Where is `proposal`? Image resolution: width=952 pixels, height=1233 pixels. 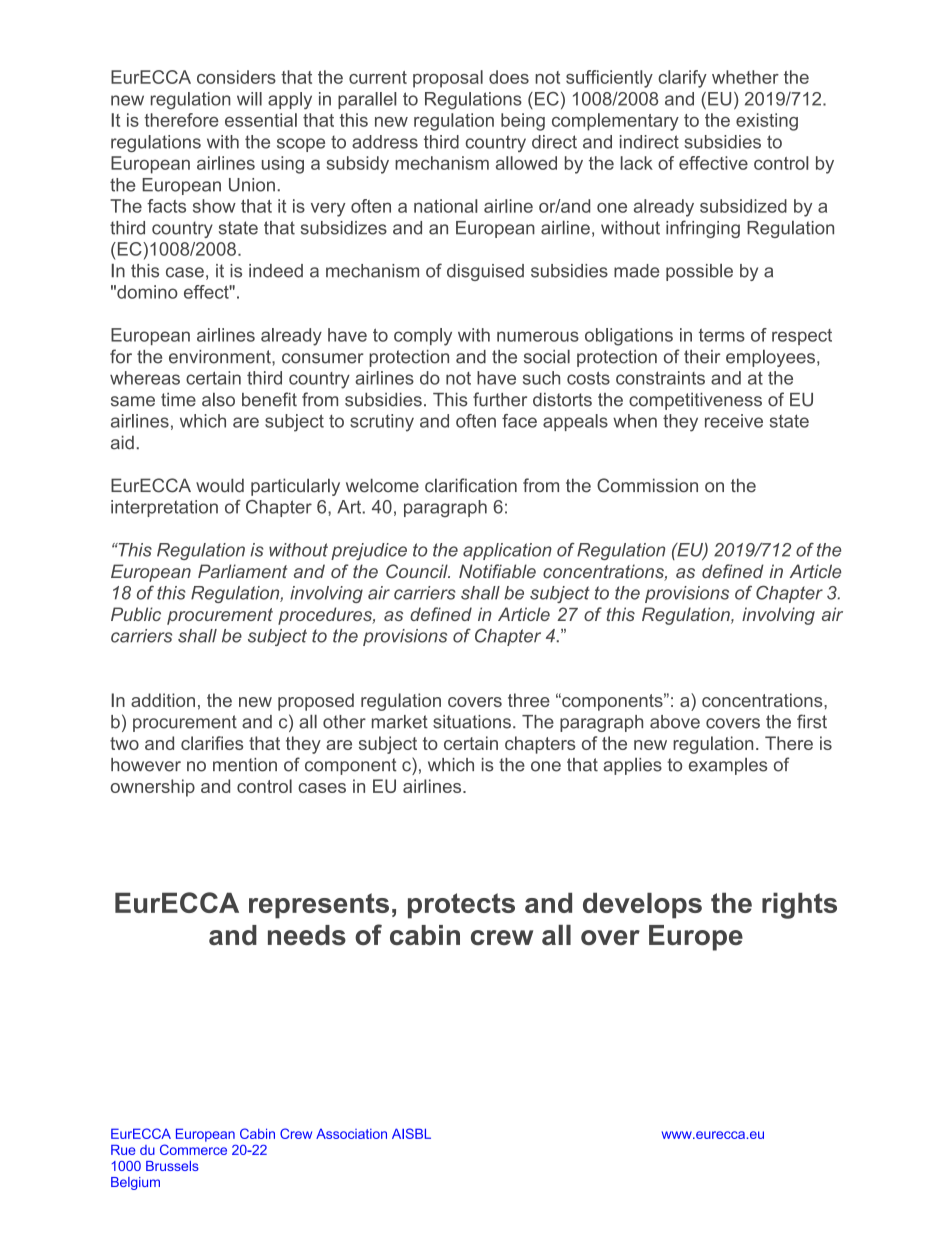 proposal is located at coordinates (448, 79).
